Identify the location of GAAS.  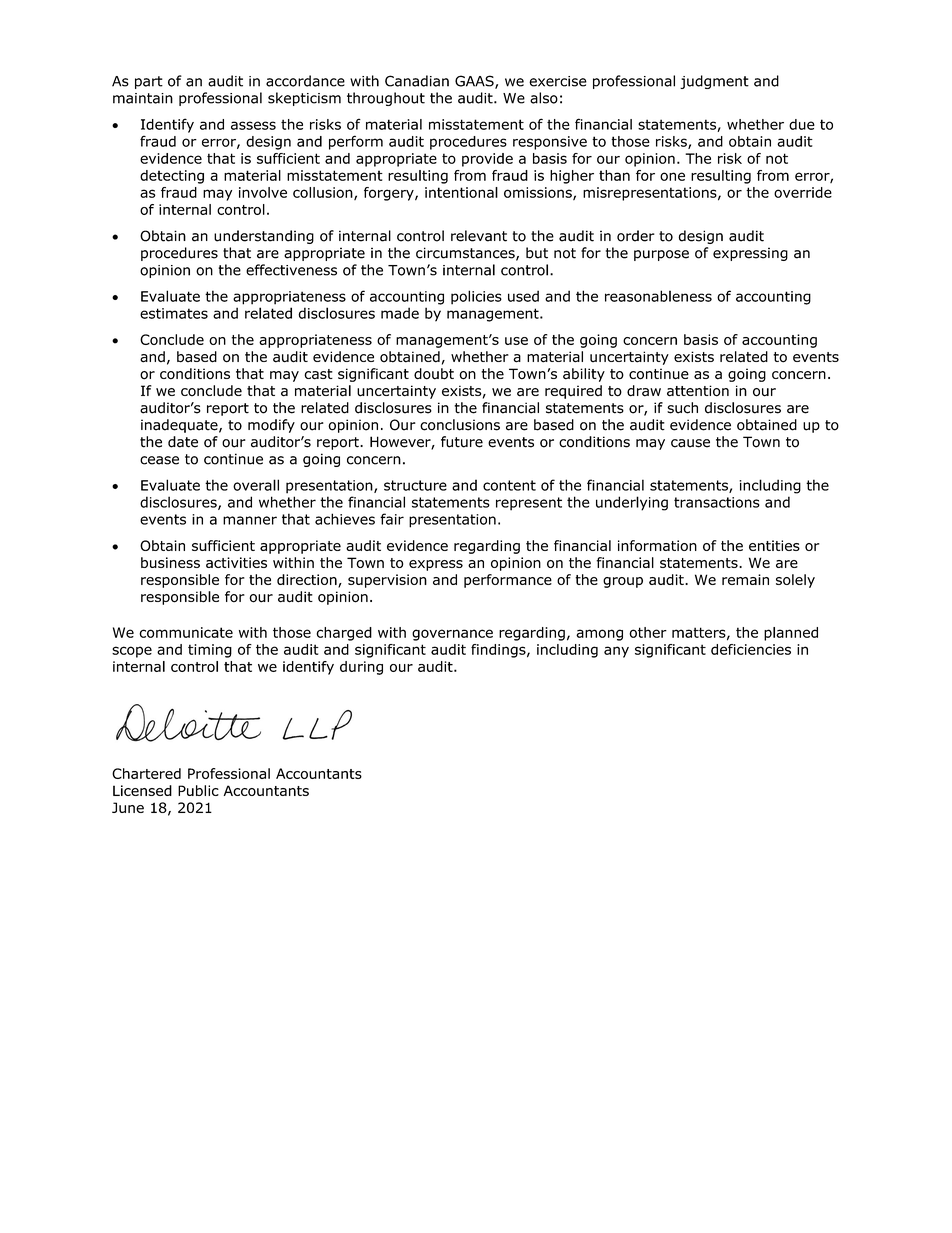
(475, 82).
